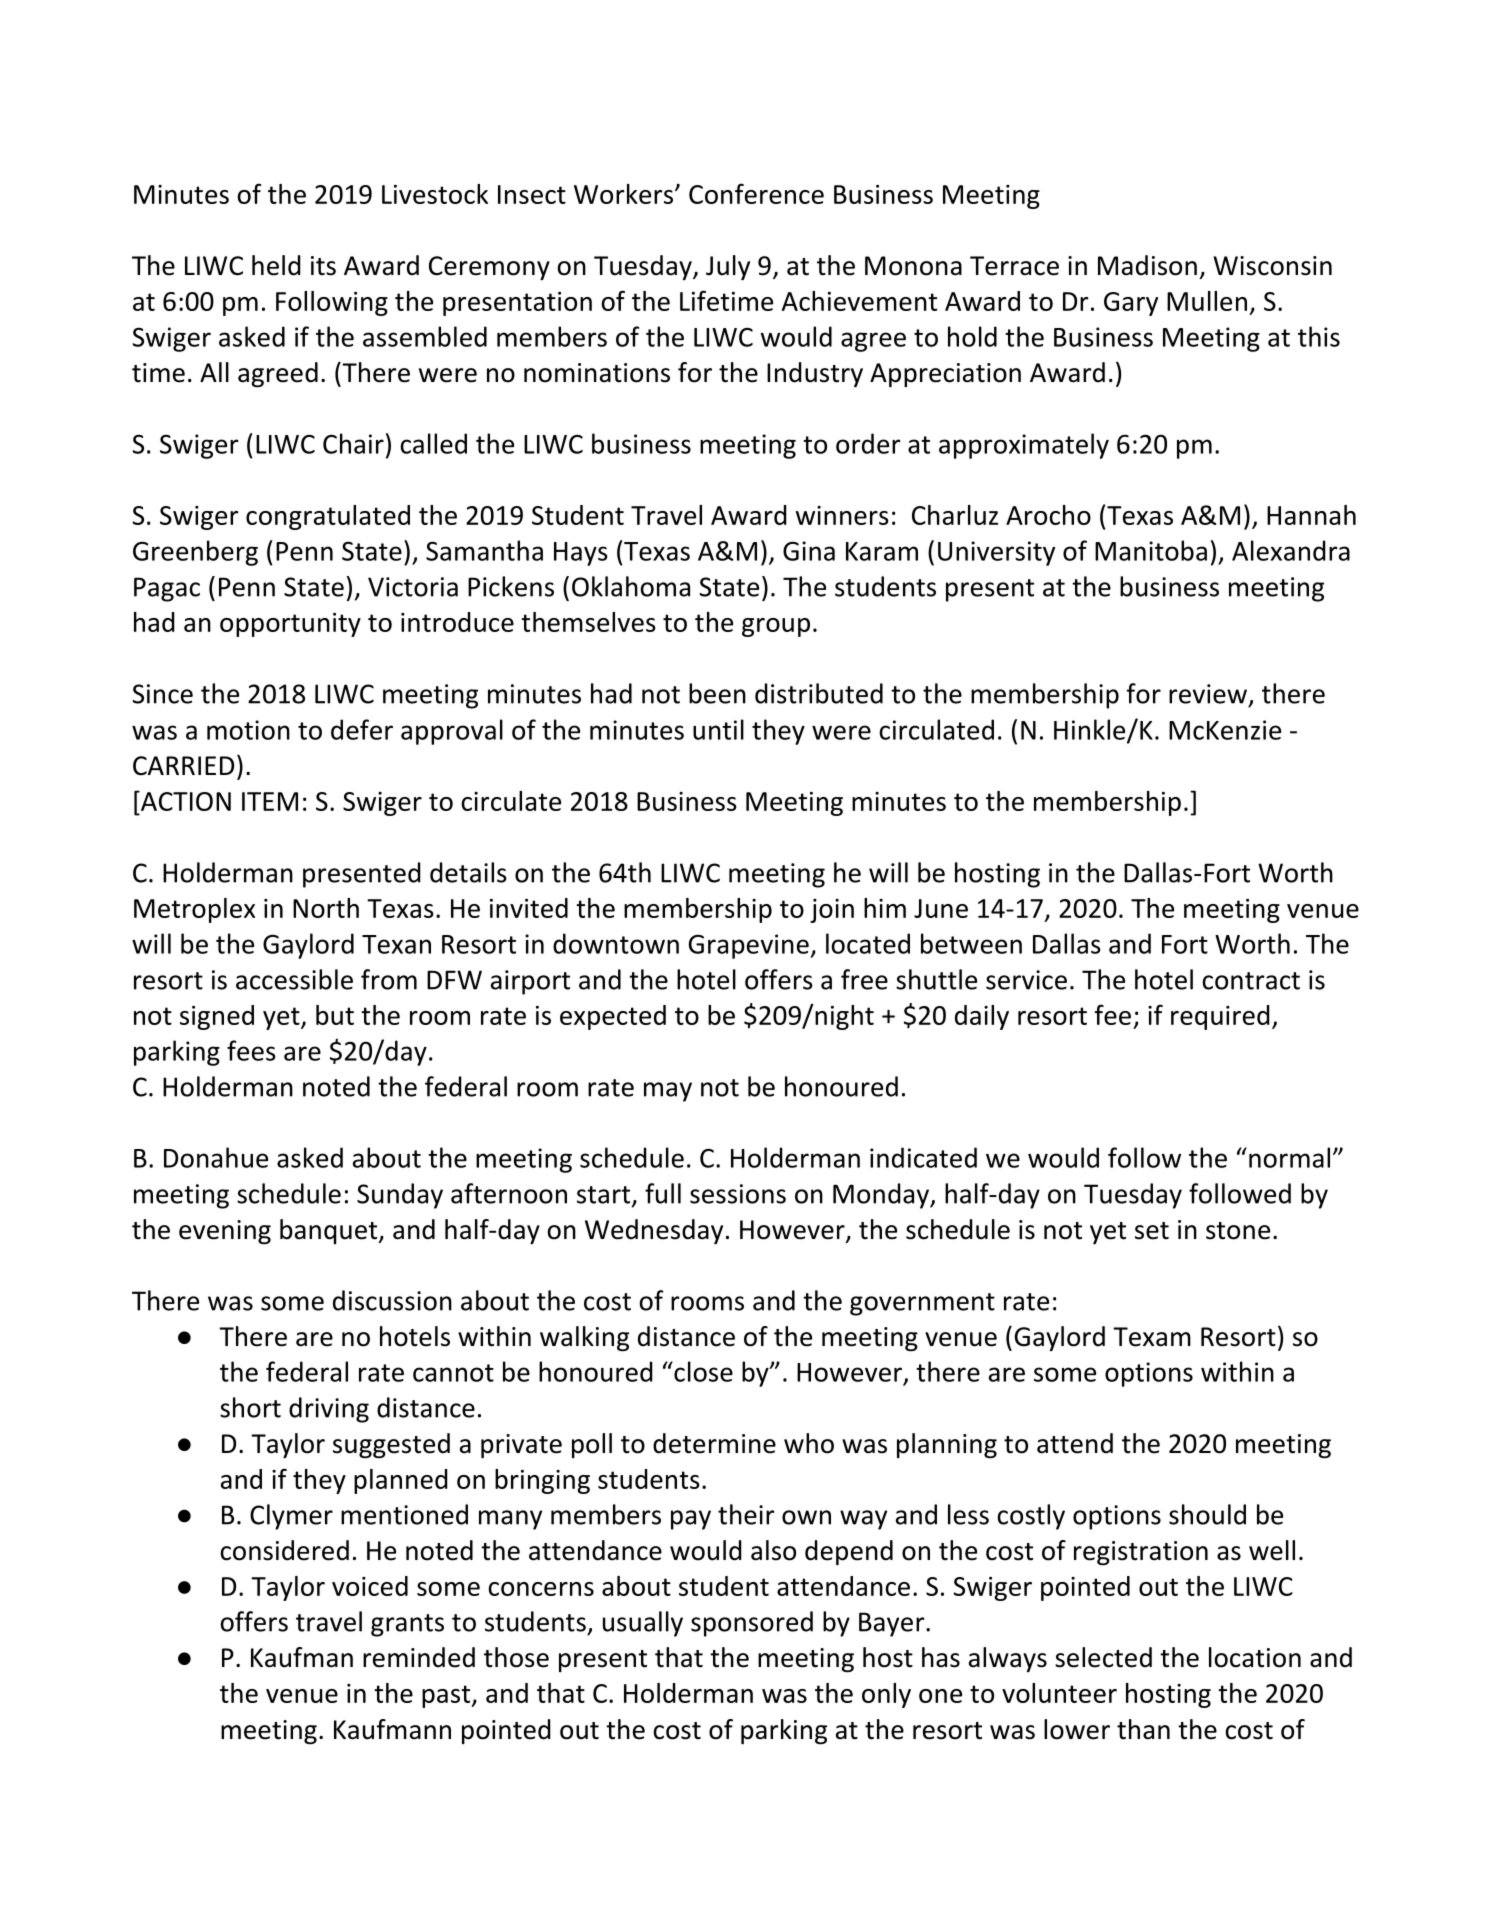 This screenshot has height=1930, width=1492. I want to click on Madison, so click(1147, 265).
